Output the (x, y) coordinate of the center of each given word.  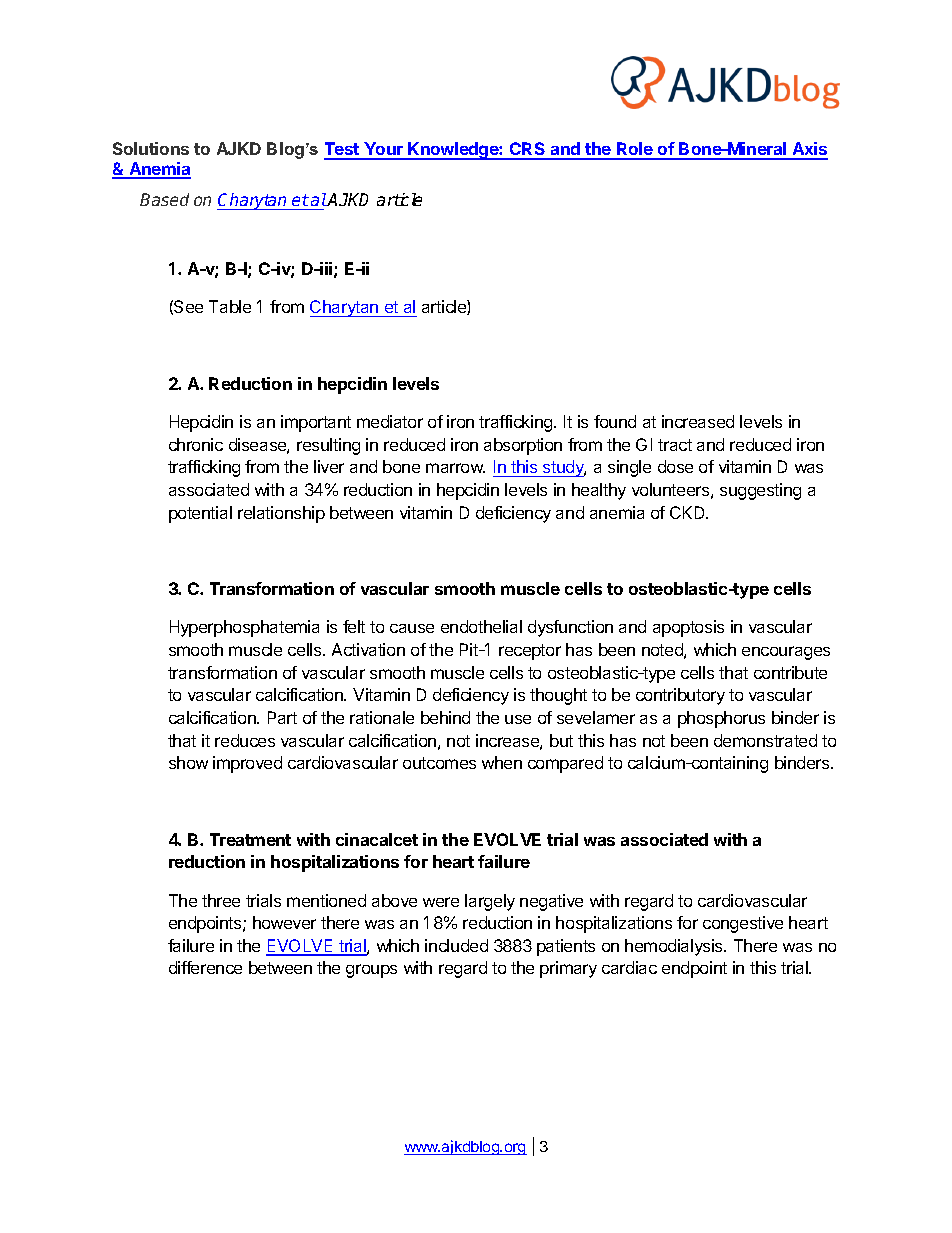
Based (164, 199)
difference (205, 967)
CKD (688, 512)
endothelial (481, 626)
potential (200, 514)
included (456, 945)
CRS (528, 150)
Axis (809, 150)
